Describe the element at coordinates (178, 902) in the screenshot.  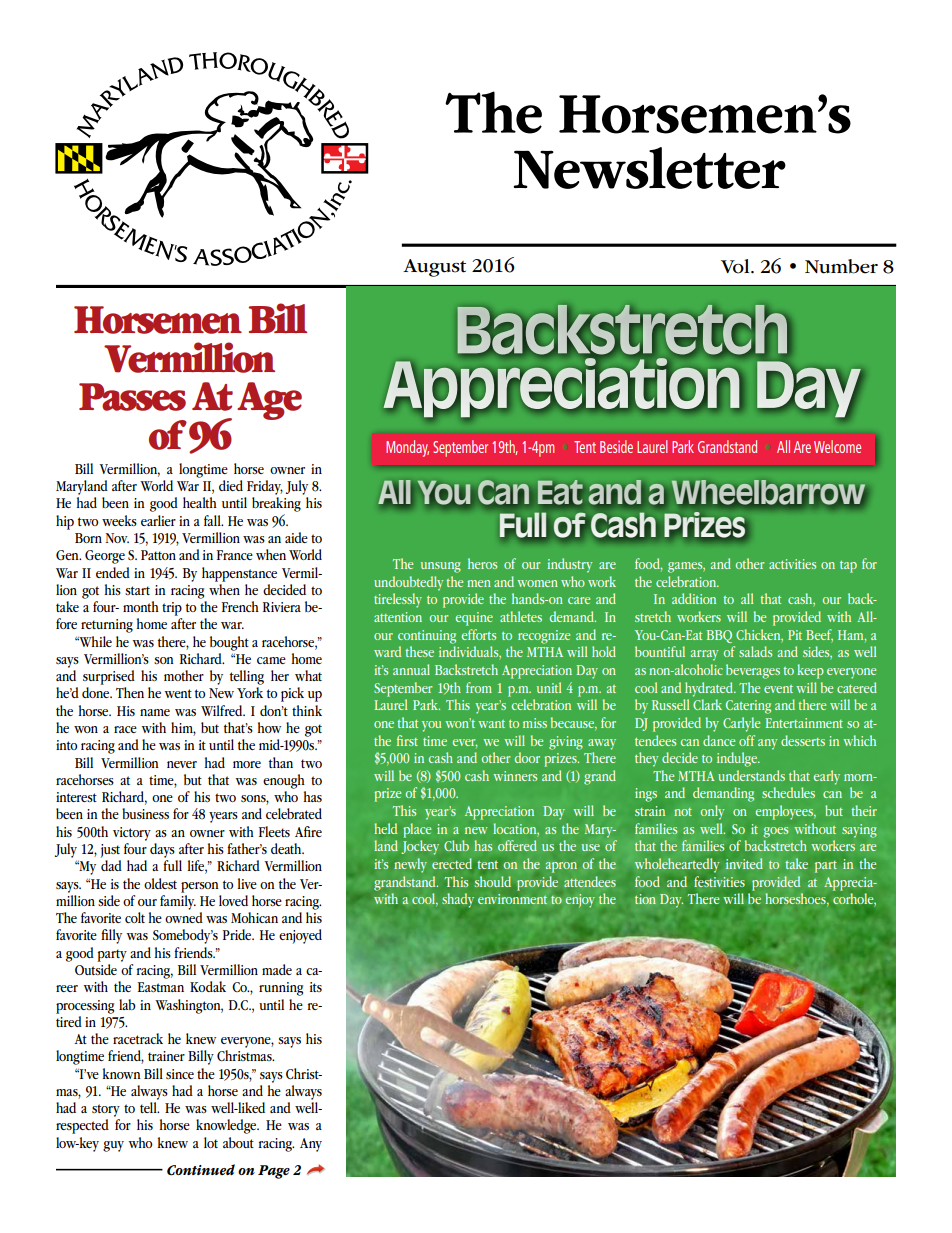
I see `family` at that location.
